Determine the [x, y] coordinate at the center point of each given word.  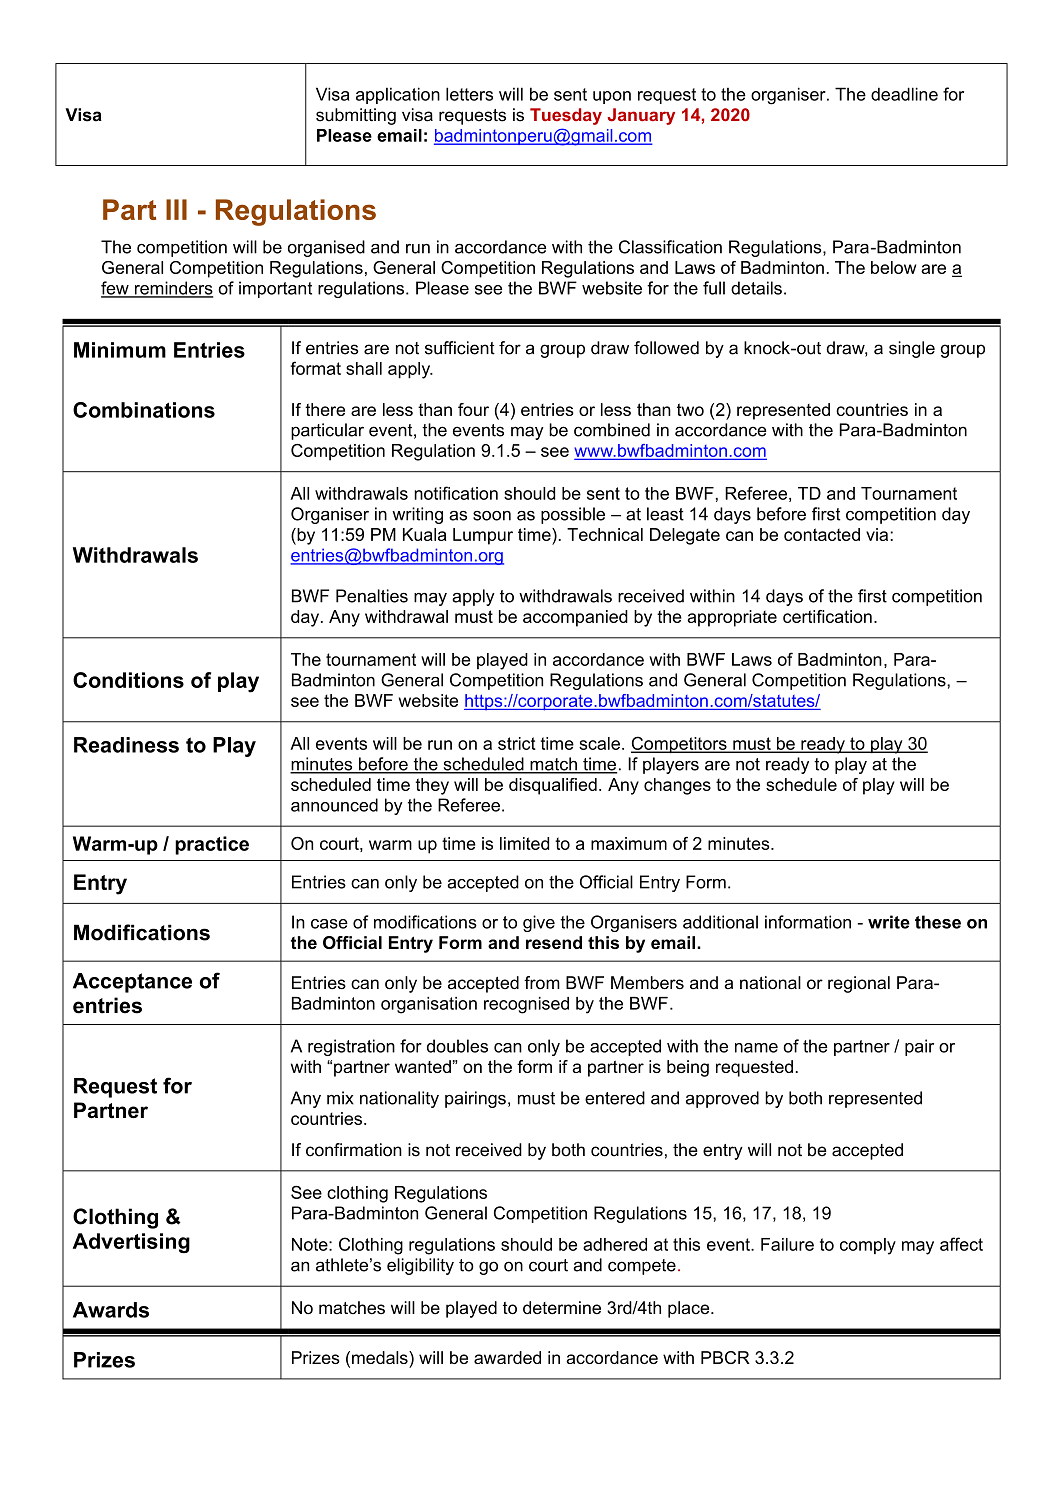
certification [827, 616]
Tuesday [566, 116]
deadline [904, 94]
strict [517, 743]
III [176, 209]
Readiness [126, 745]
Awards [111, 1310]
